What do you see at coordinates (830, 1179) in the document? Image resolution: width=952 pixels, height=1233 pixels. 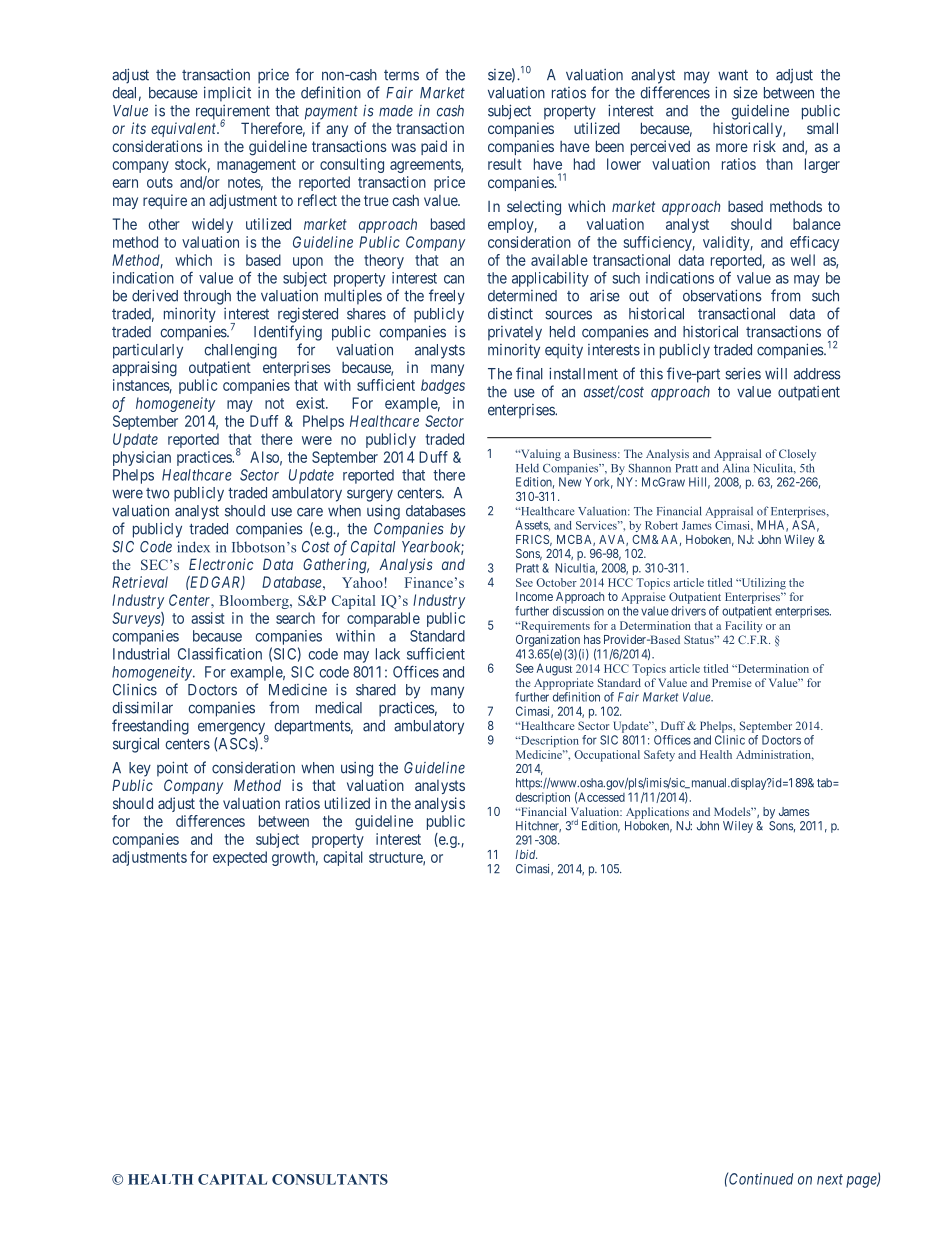 I see `next` at bounding box center [830, 1179].
